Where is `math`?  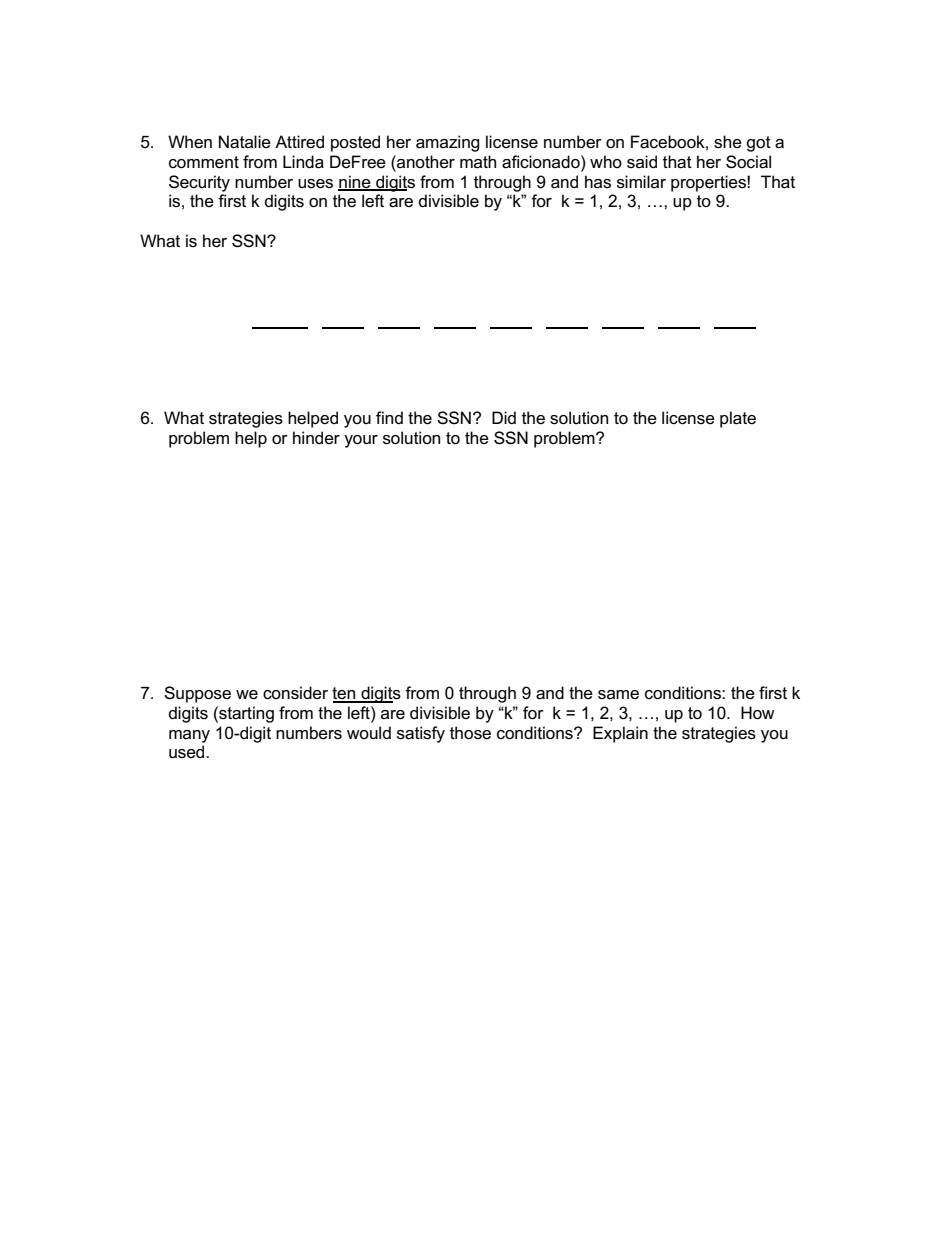
math is located at coordinates (478, 161).
